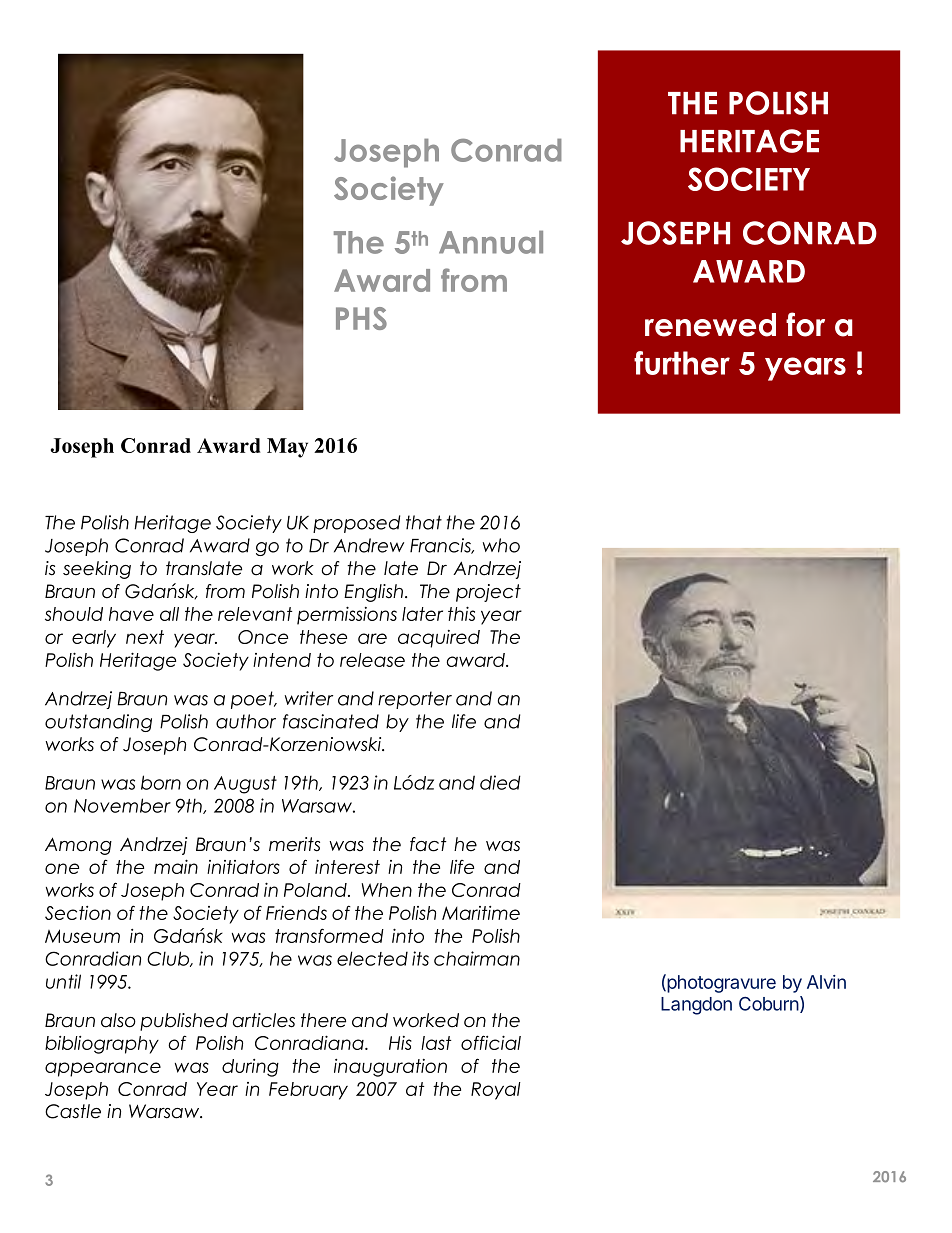 The width and height of the screenshot is (952, 1233). I want to click on Maritime, so click(481, 913).
